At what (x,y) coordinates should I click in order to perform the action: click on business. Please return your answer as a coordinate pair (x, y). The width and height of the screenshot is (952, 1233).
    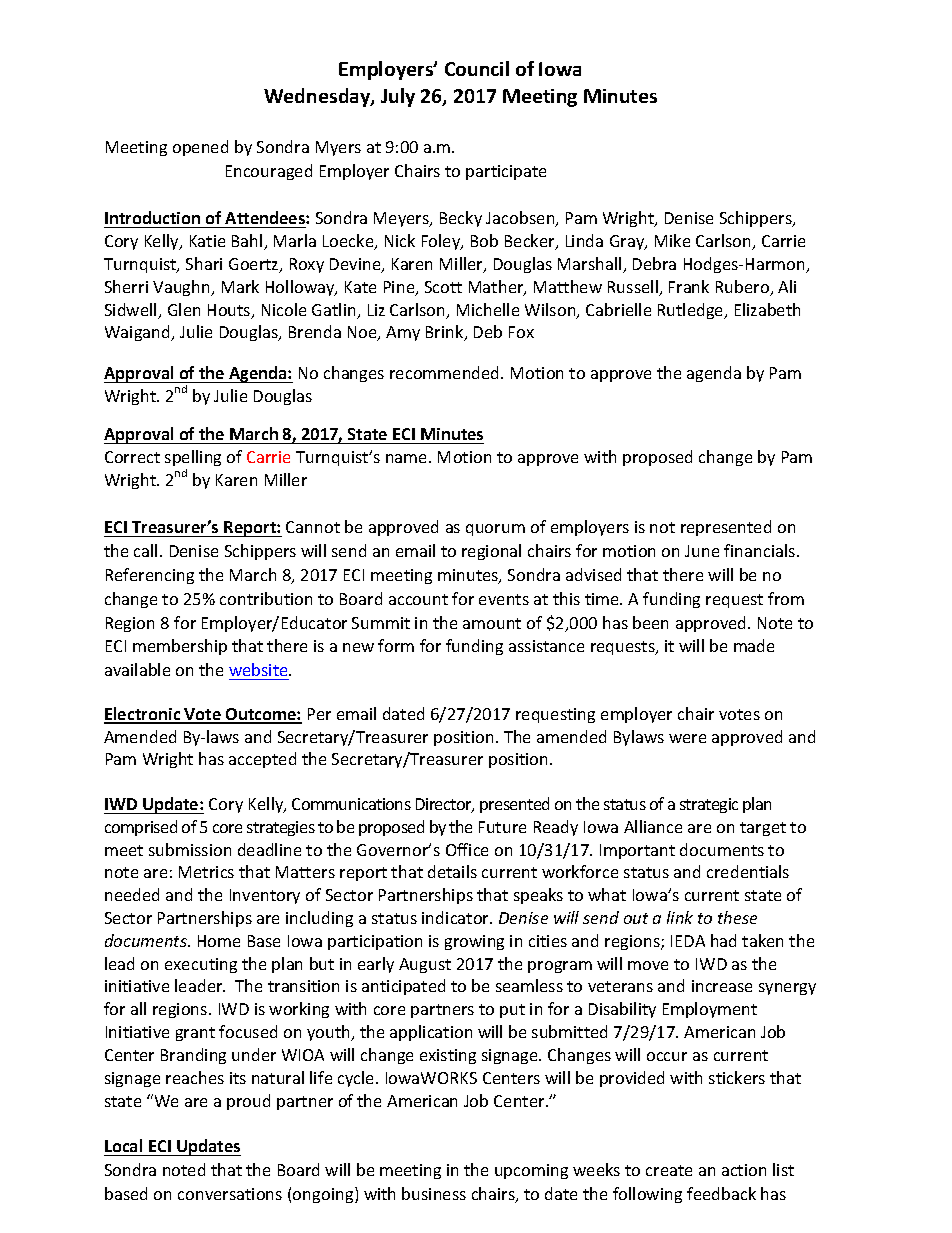
    Looking at the image, I should click on (434, 1193).
